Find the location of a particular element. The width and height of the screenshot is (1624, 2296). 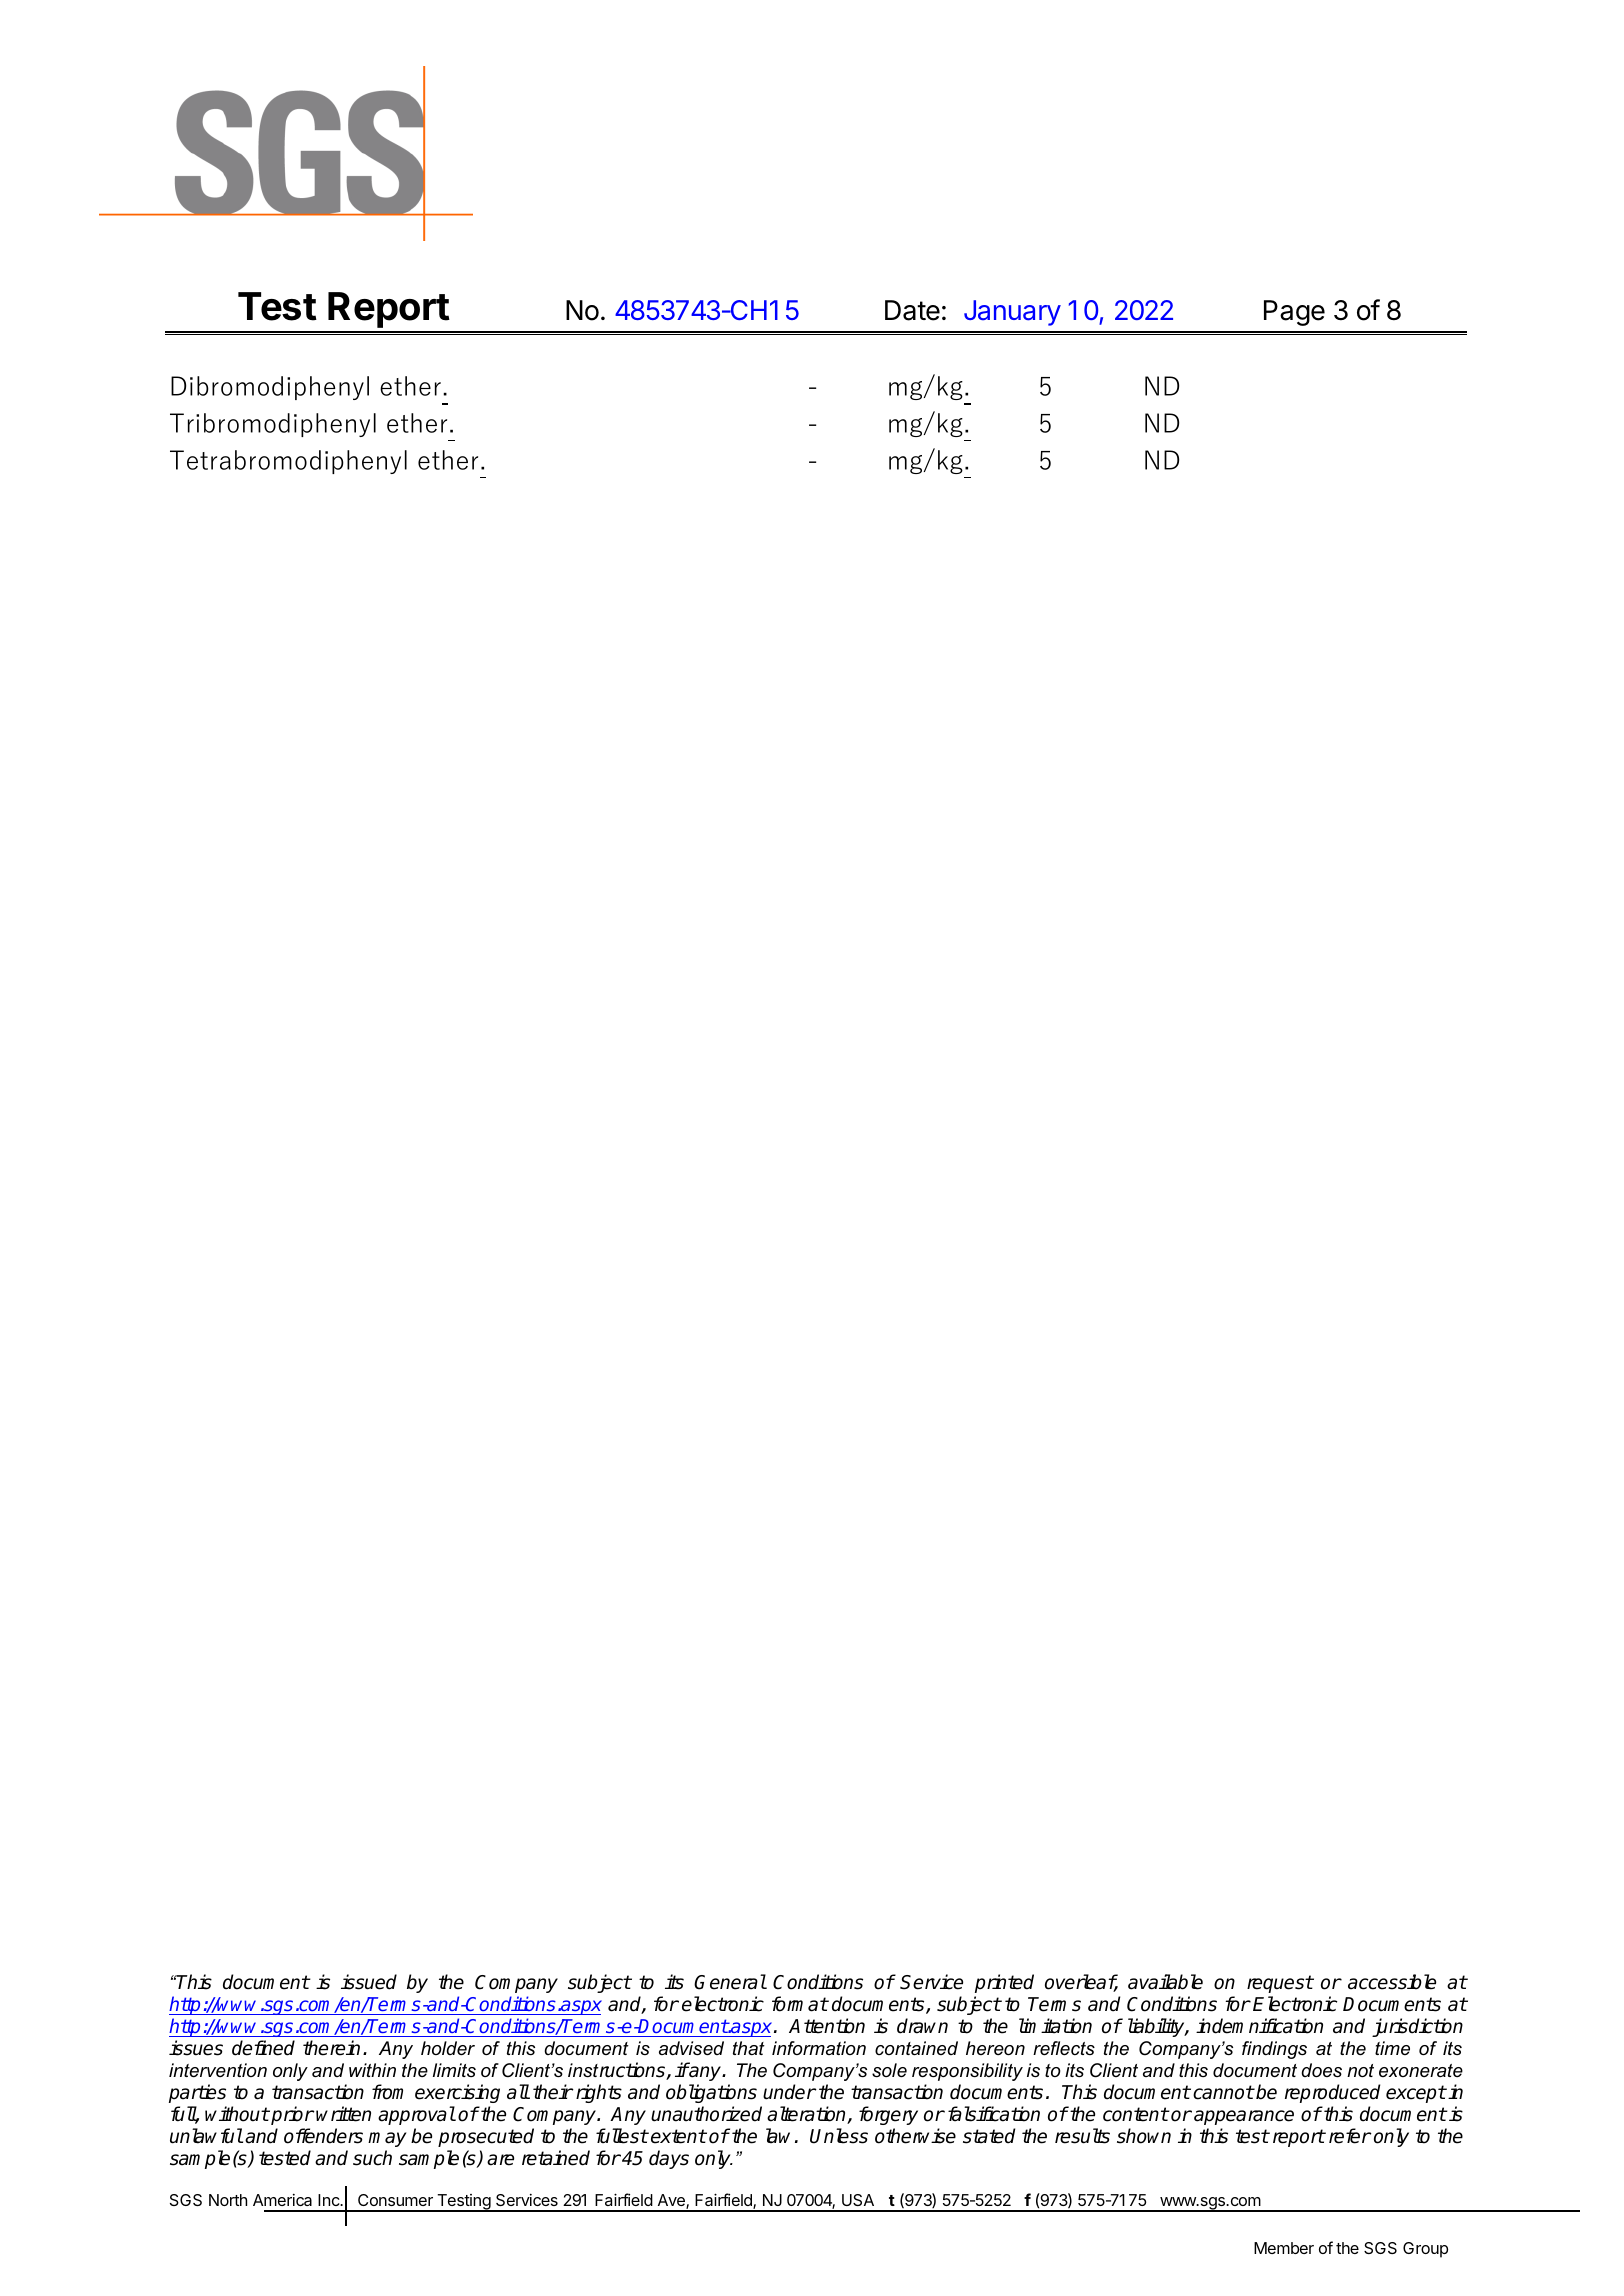

defined is located at coordinates (263, 2048).
